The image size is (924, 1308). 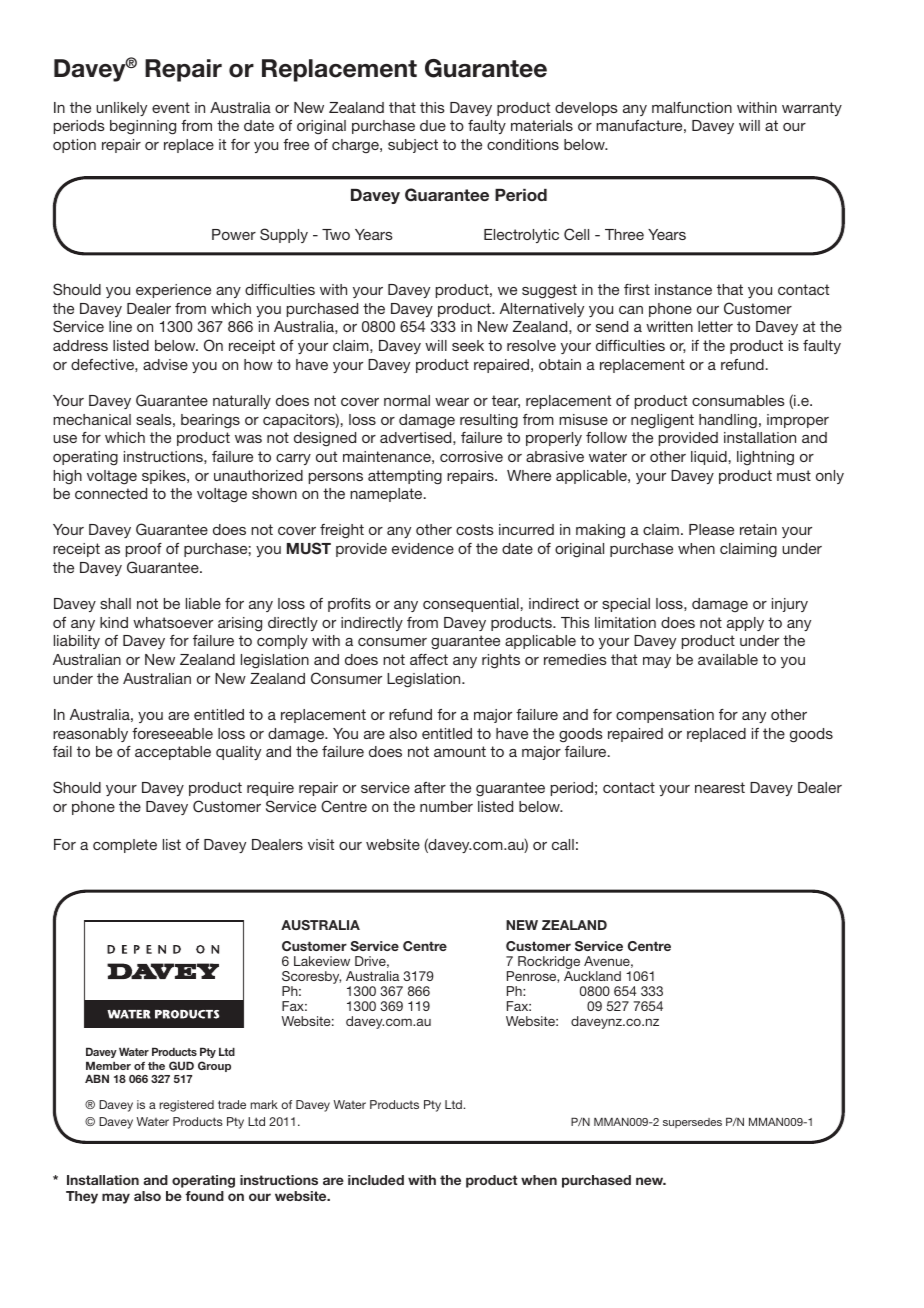 I want to click on complete, so click(x=125, y=846).
